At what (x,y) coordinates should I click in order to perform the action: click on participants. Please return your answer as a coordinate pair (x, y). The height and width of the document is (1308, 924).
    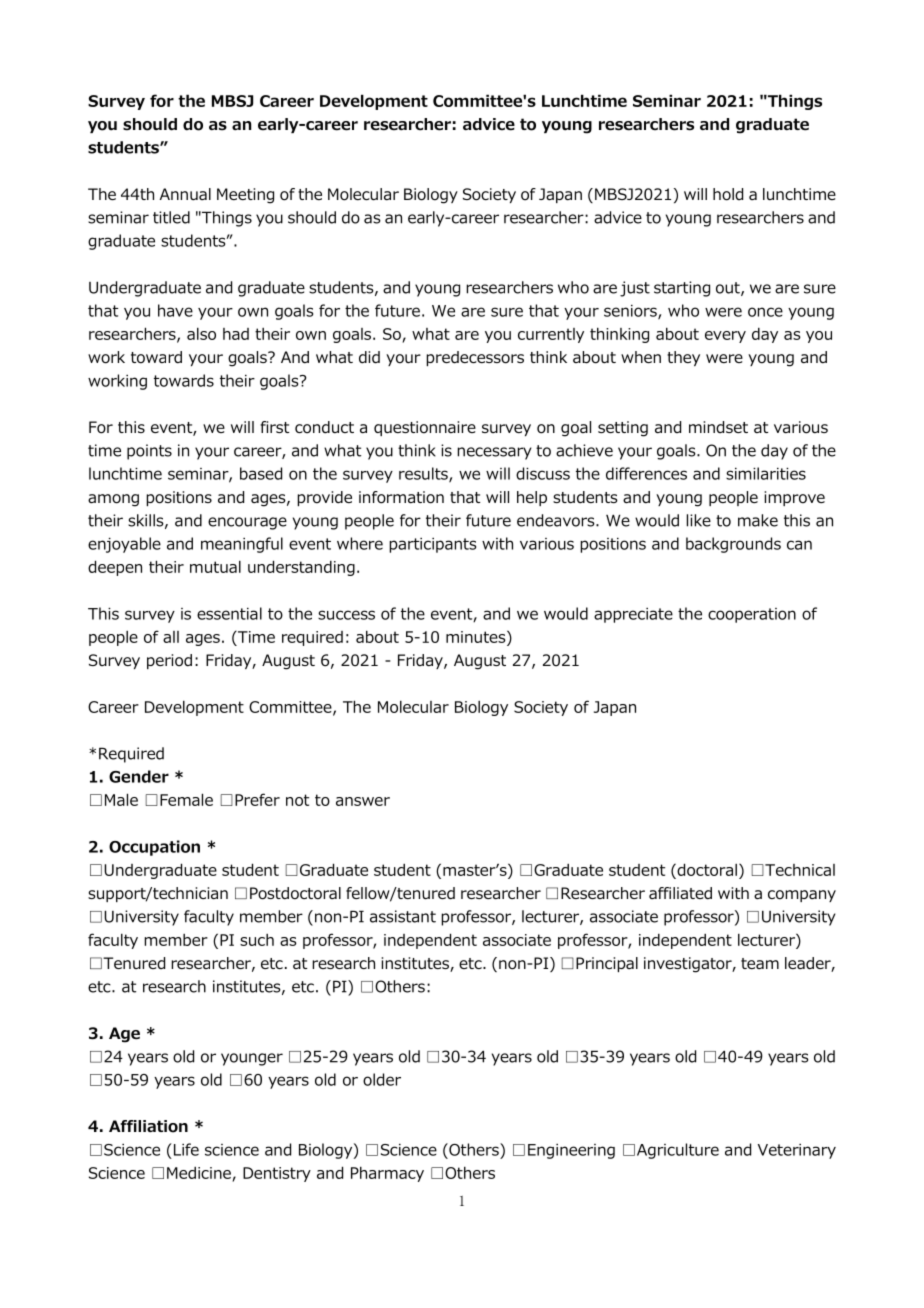
    Looking at the image, I should click on (432, 545).
